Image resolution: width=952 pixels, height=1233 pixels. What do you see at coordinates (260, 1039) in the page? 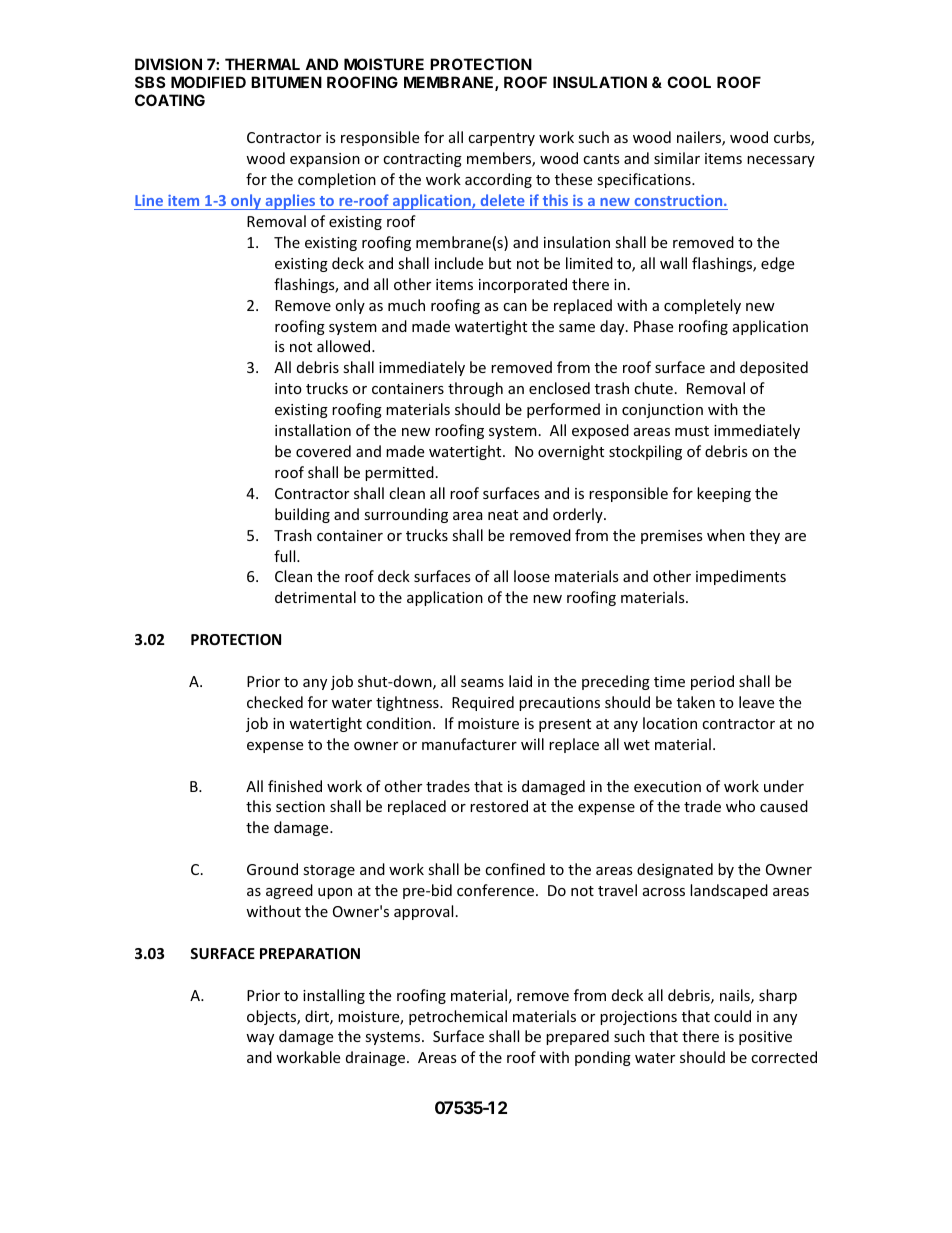
I see `way` at bounding box center [260, 1039].
